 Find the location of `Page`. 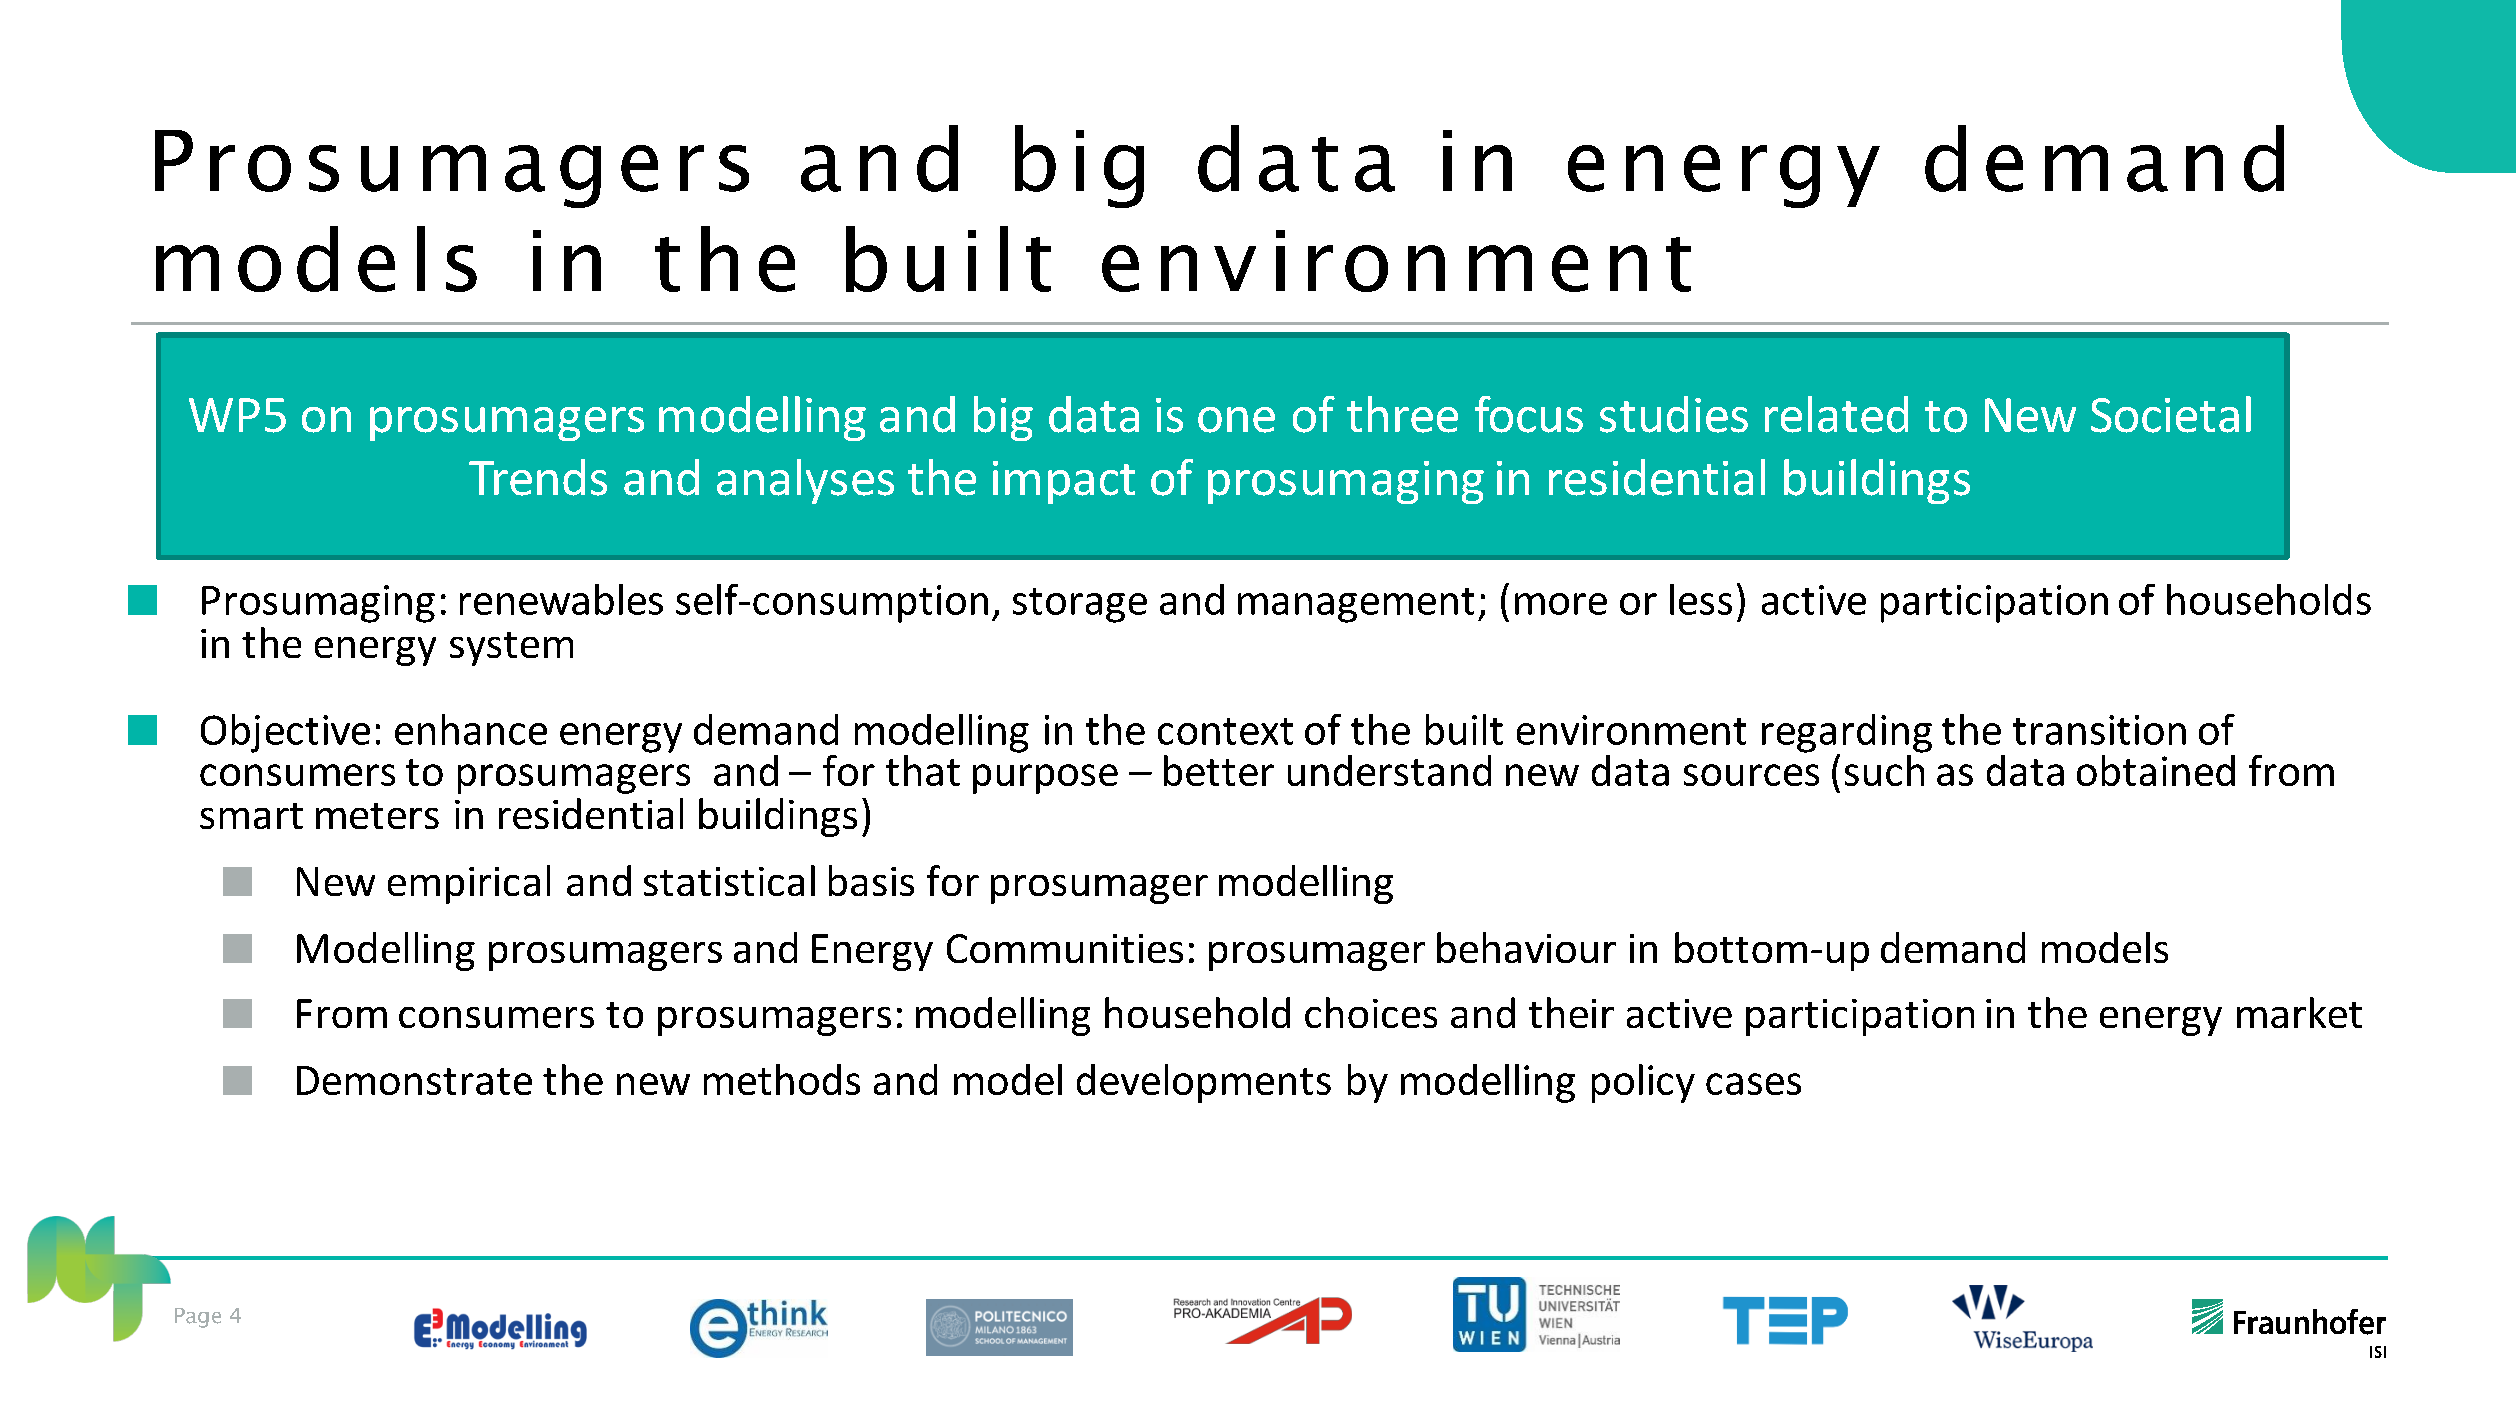

Page is located at coordinates (198, 1318).
